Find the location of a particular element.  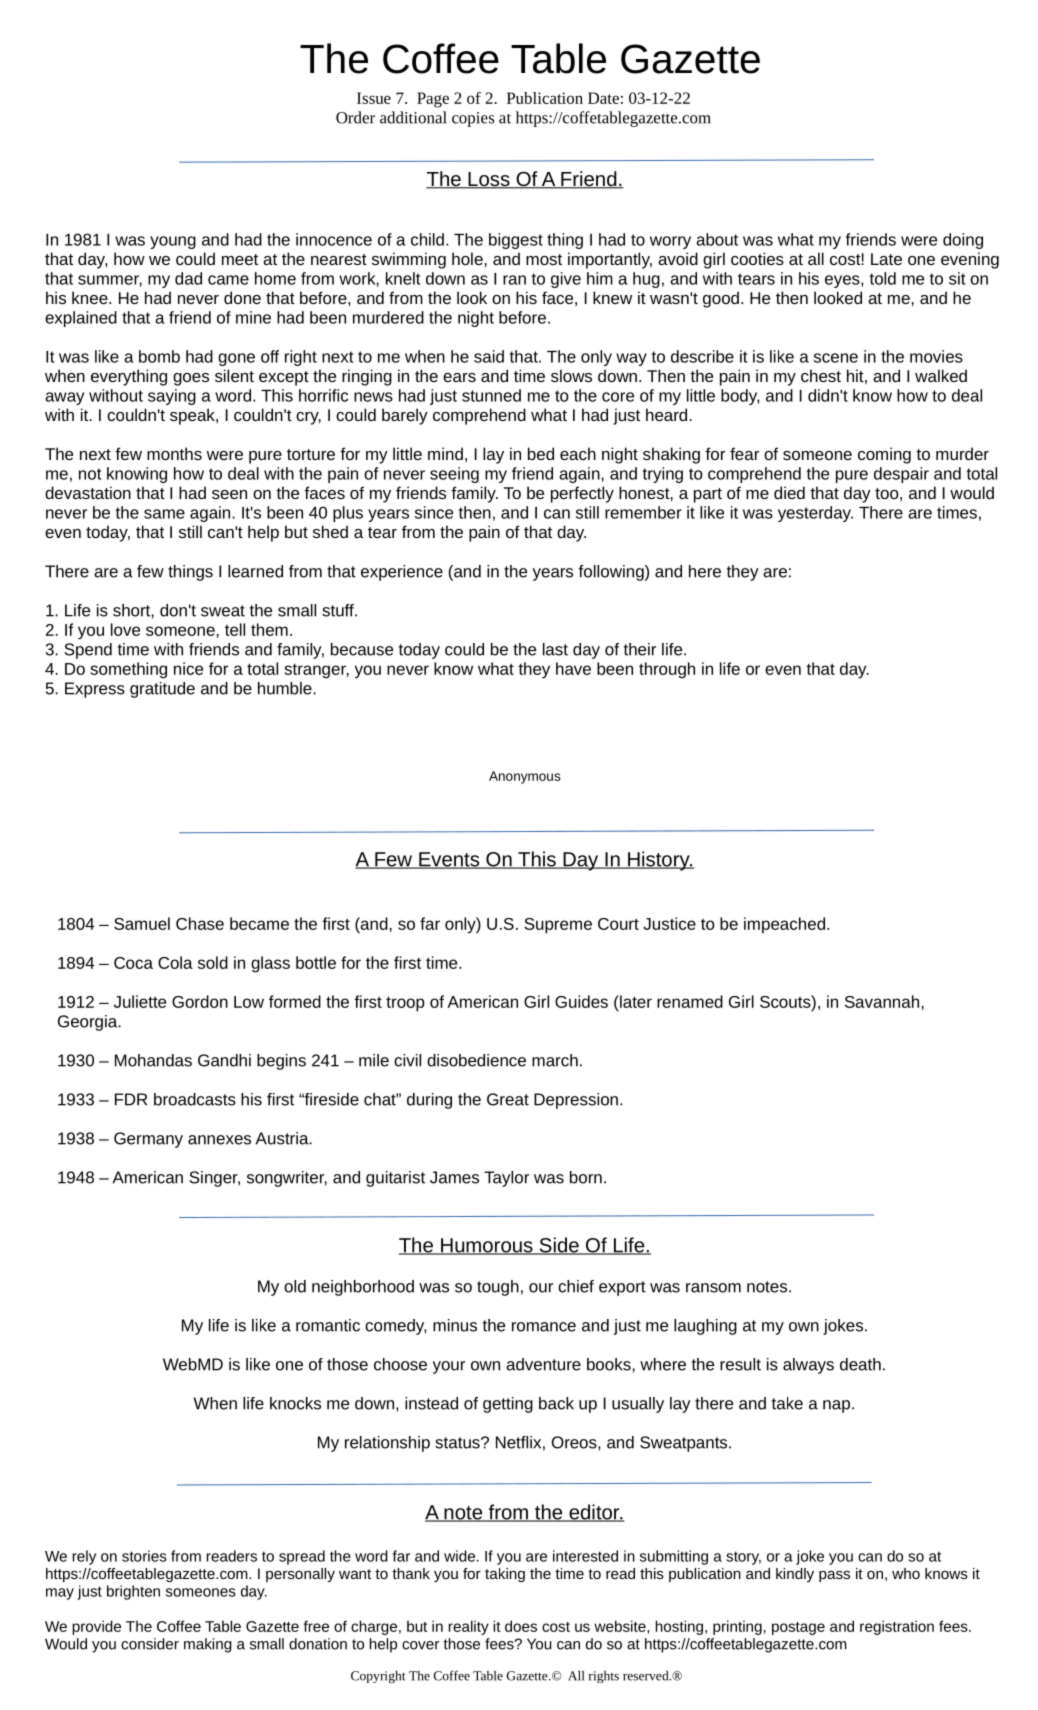

months is located at coordinates (174, 453).
